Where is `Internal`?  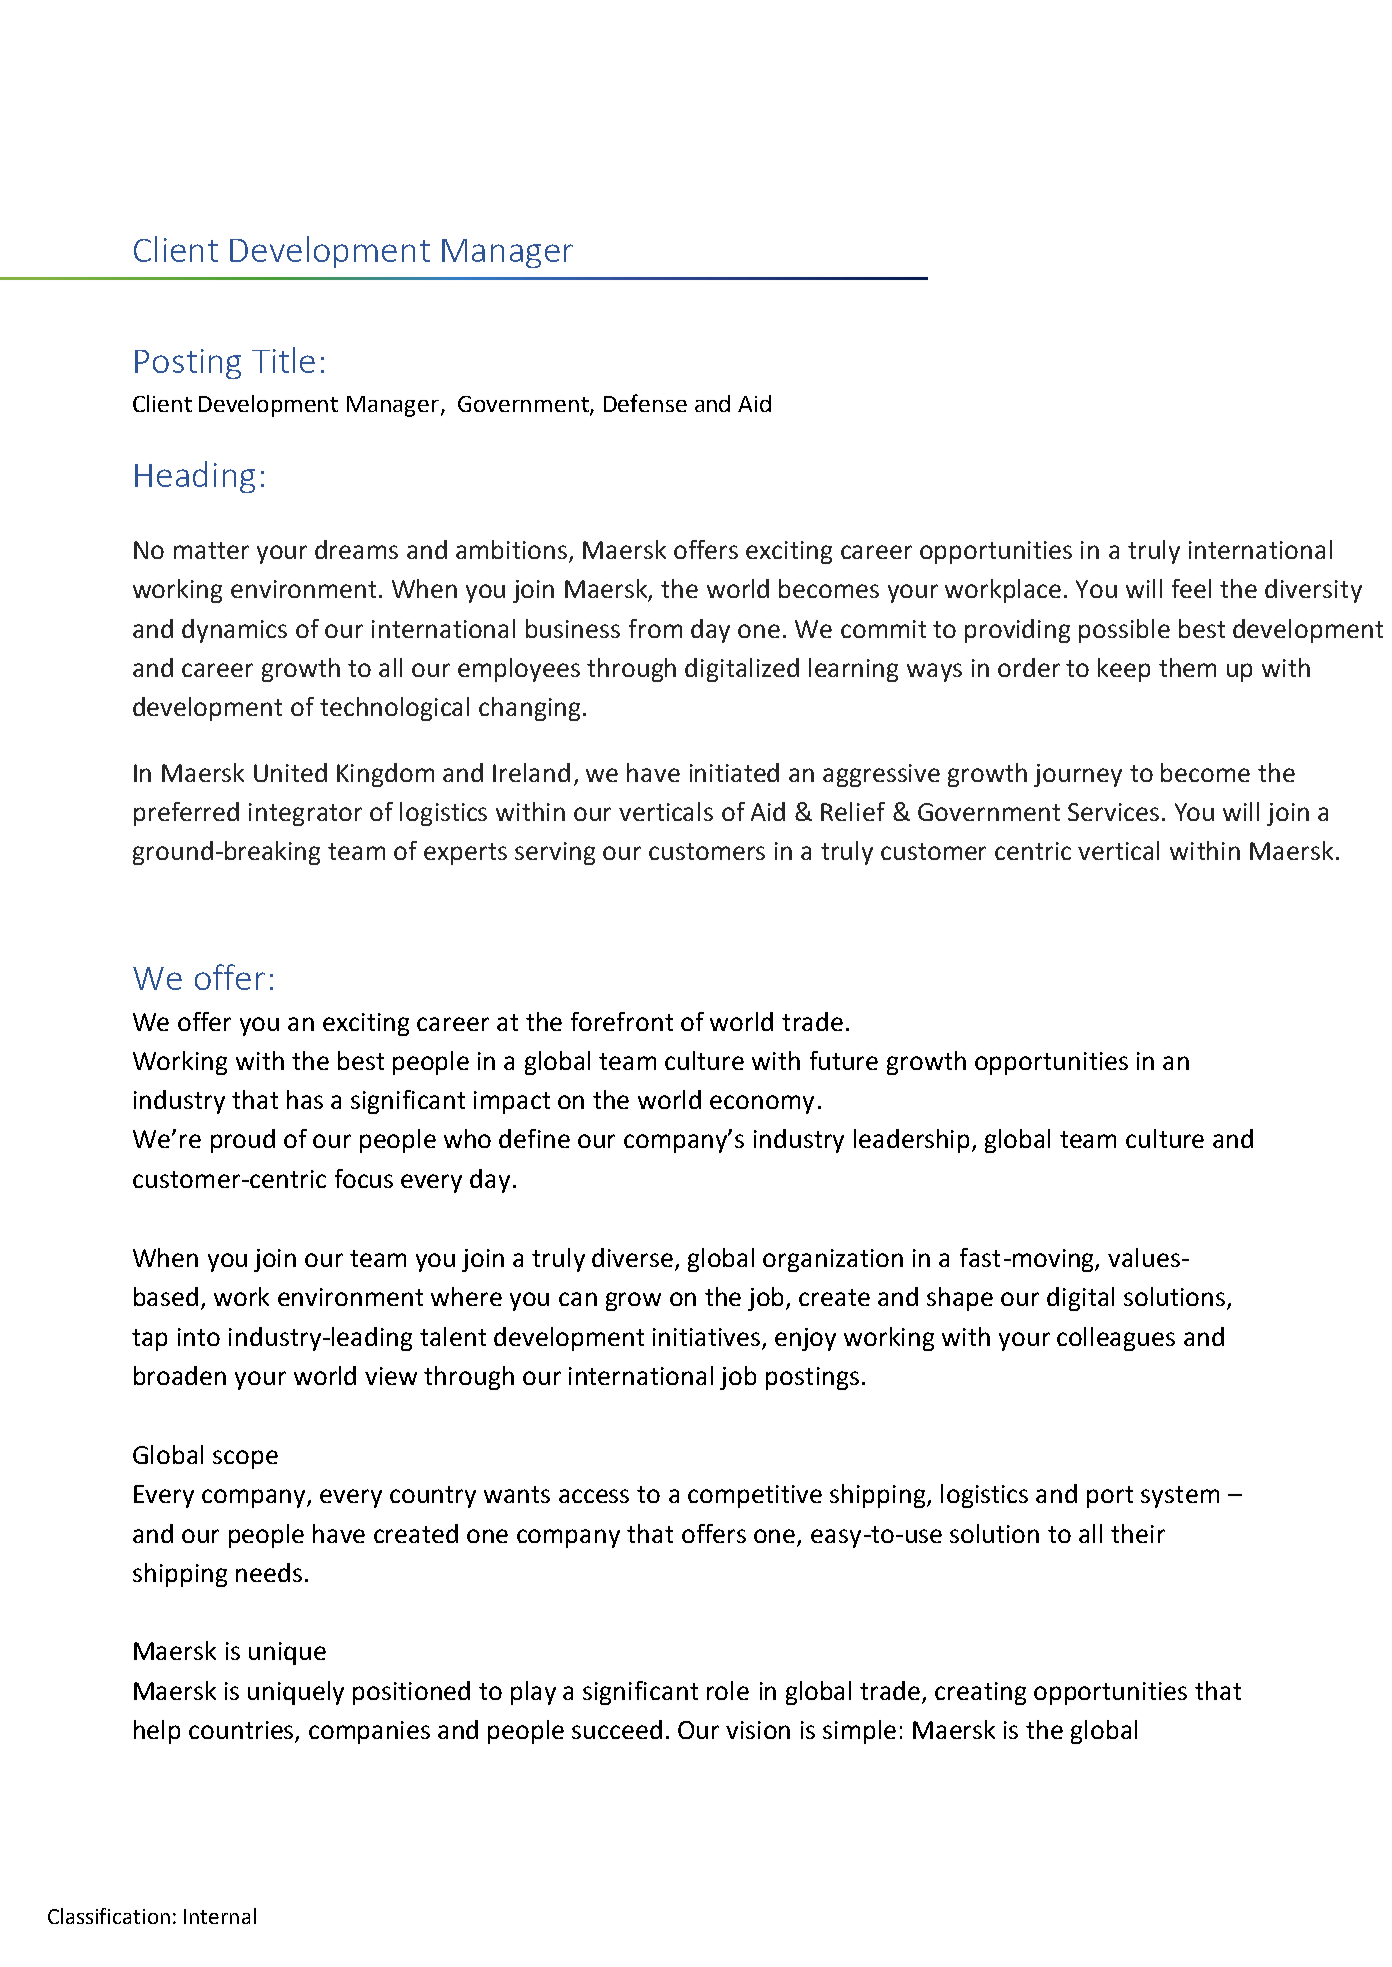
Internal is located at coordinates (220, 1916).
